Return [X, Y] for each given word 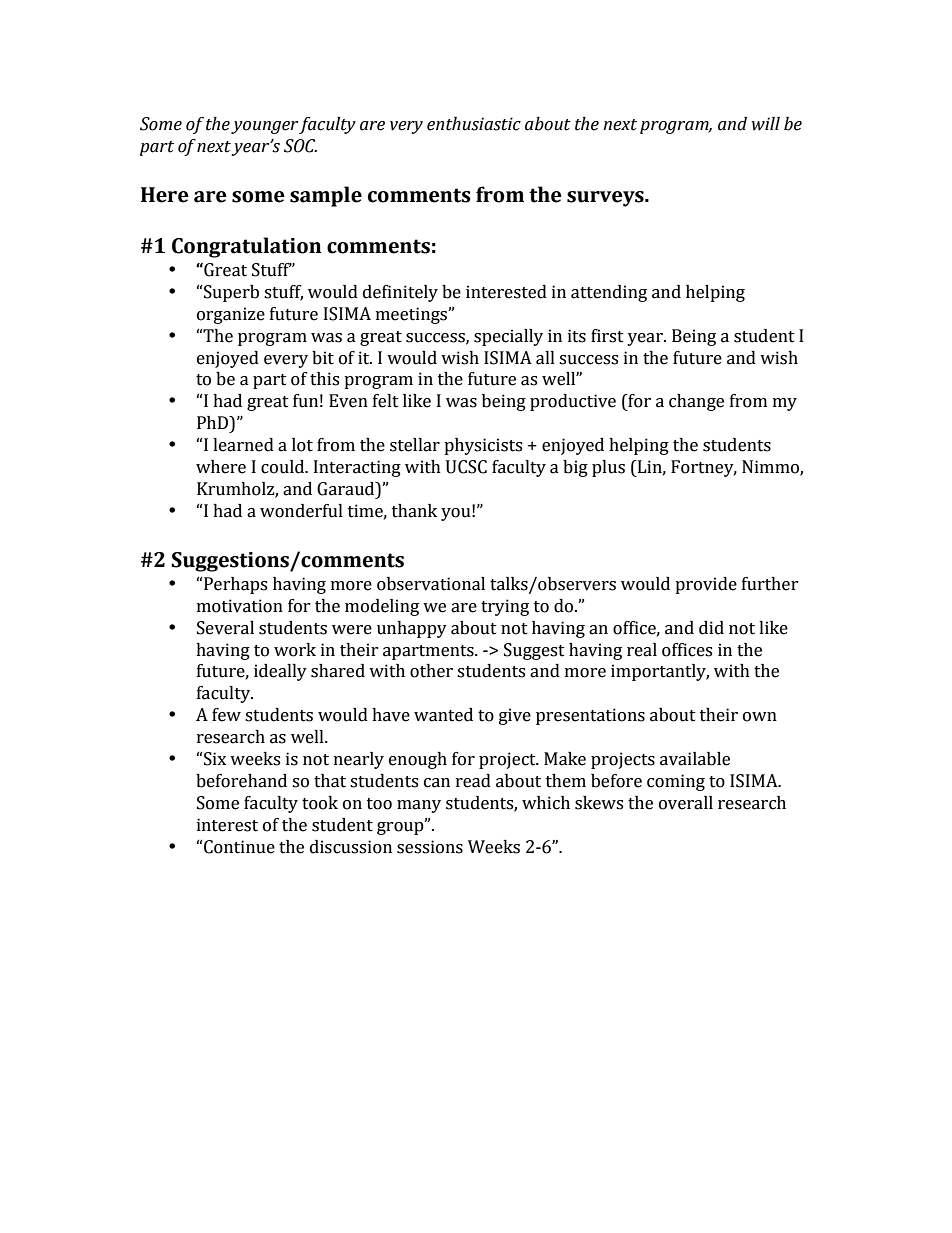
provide [706, 585]
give [515, 716]
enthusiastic [474, 124]
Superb [230, 293]
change [696, 402]
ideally [280, 672]
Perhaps [234, 585]
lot [302, 445]
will [766, 124]
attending [609, 293]
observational [431, 584]
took [320, 803]
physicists [483, 446]
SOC [300, 146]
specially [508, 337]
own [760, 717]
